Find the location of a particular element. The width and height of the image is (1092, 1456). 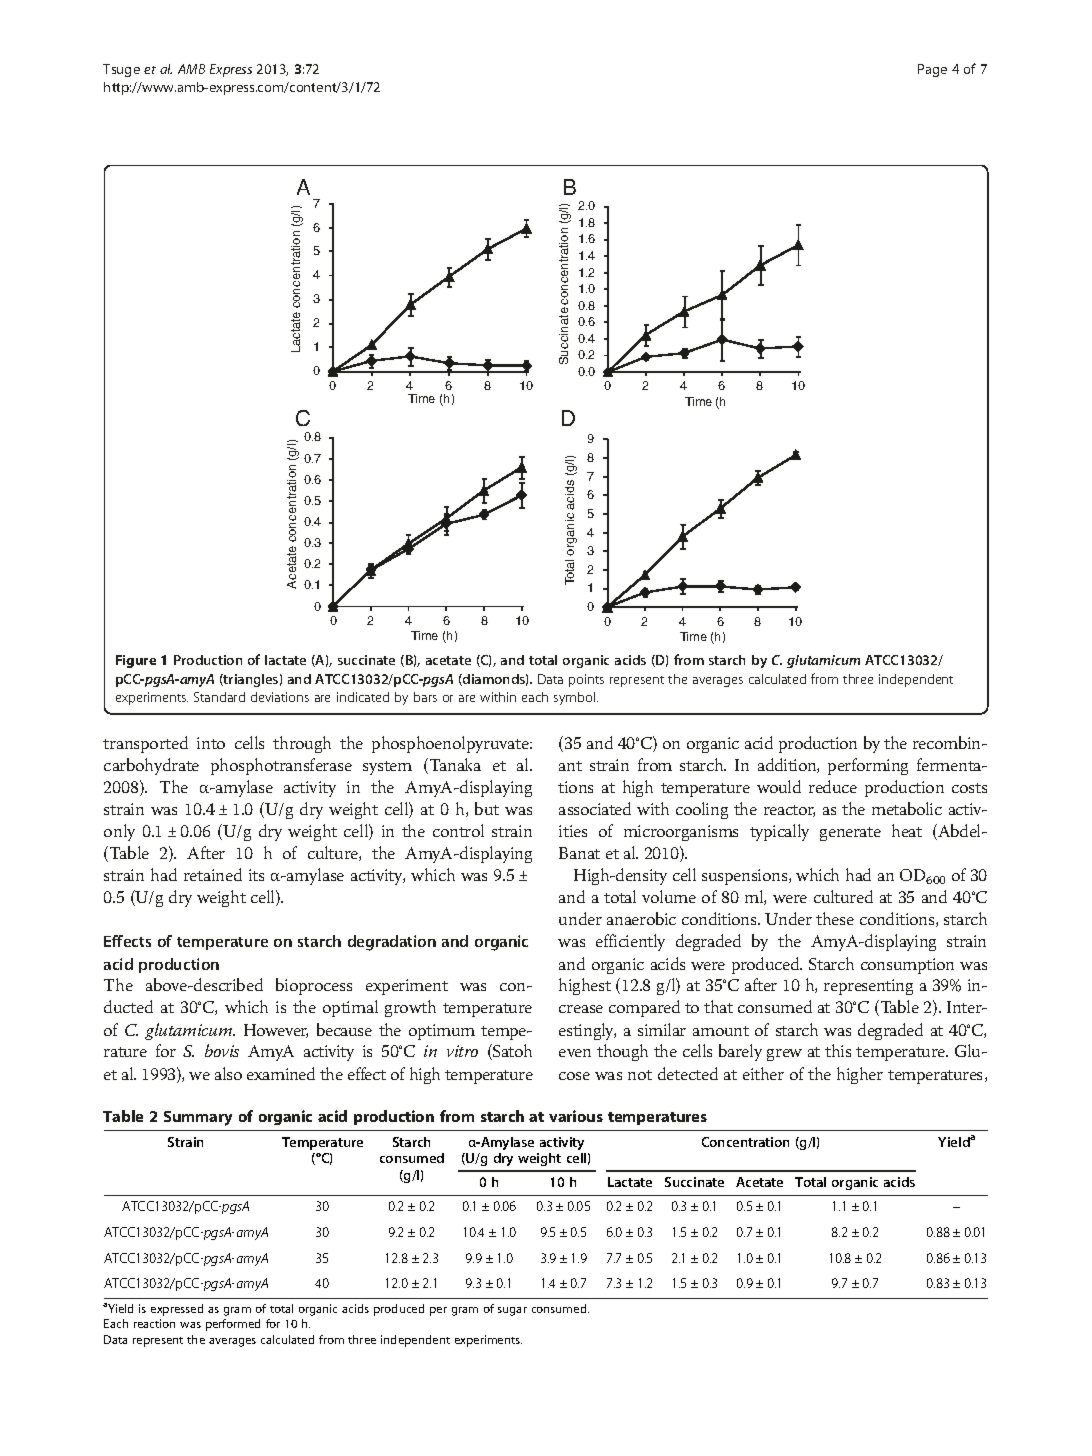

either is located at coordinates (763, 1073).
